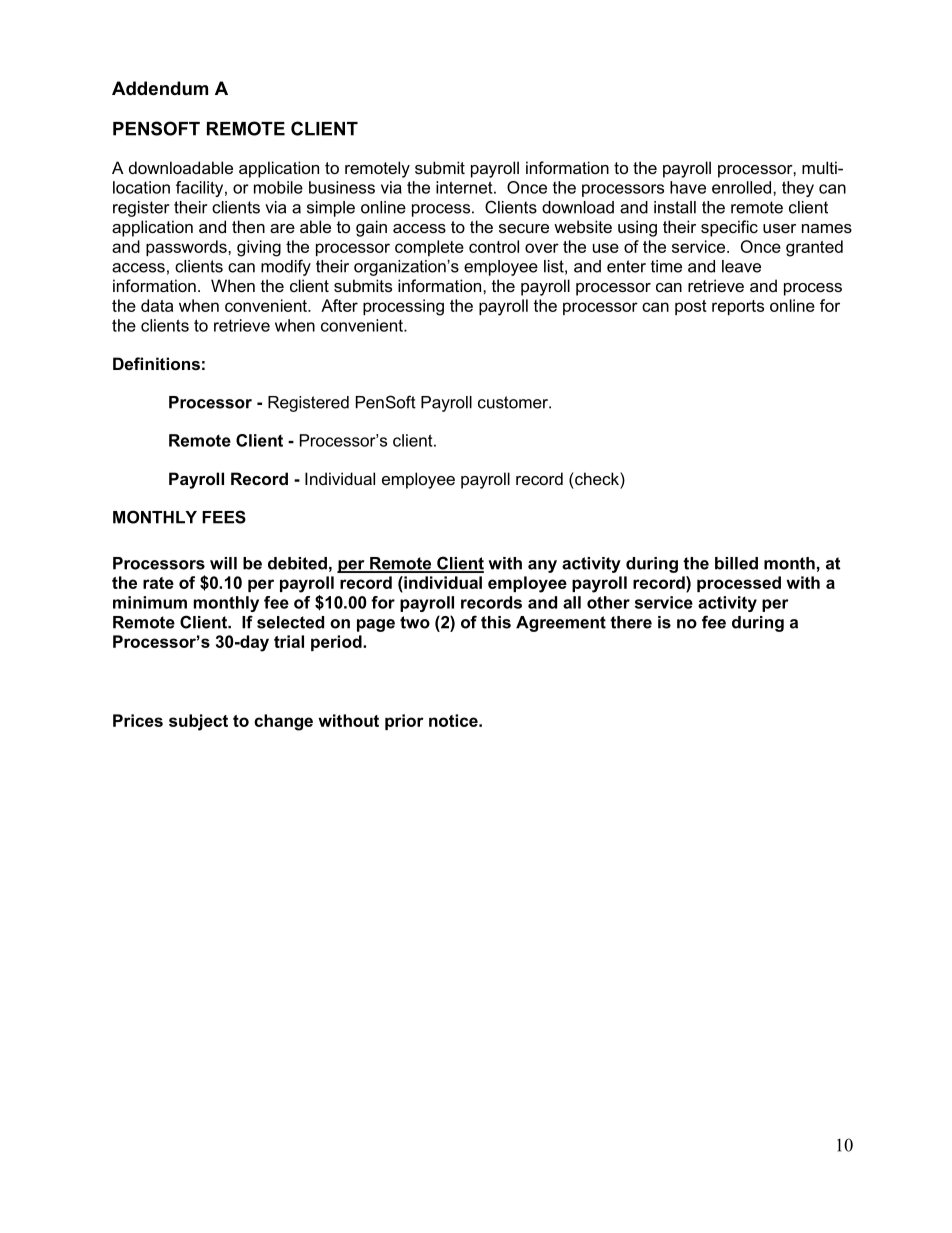  Describe the element at coordinates (404, 722) in the screenshot. I see `prior` at that location.
